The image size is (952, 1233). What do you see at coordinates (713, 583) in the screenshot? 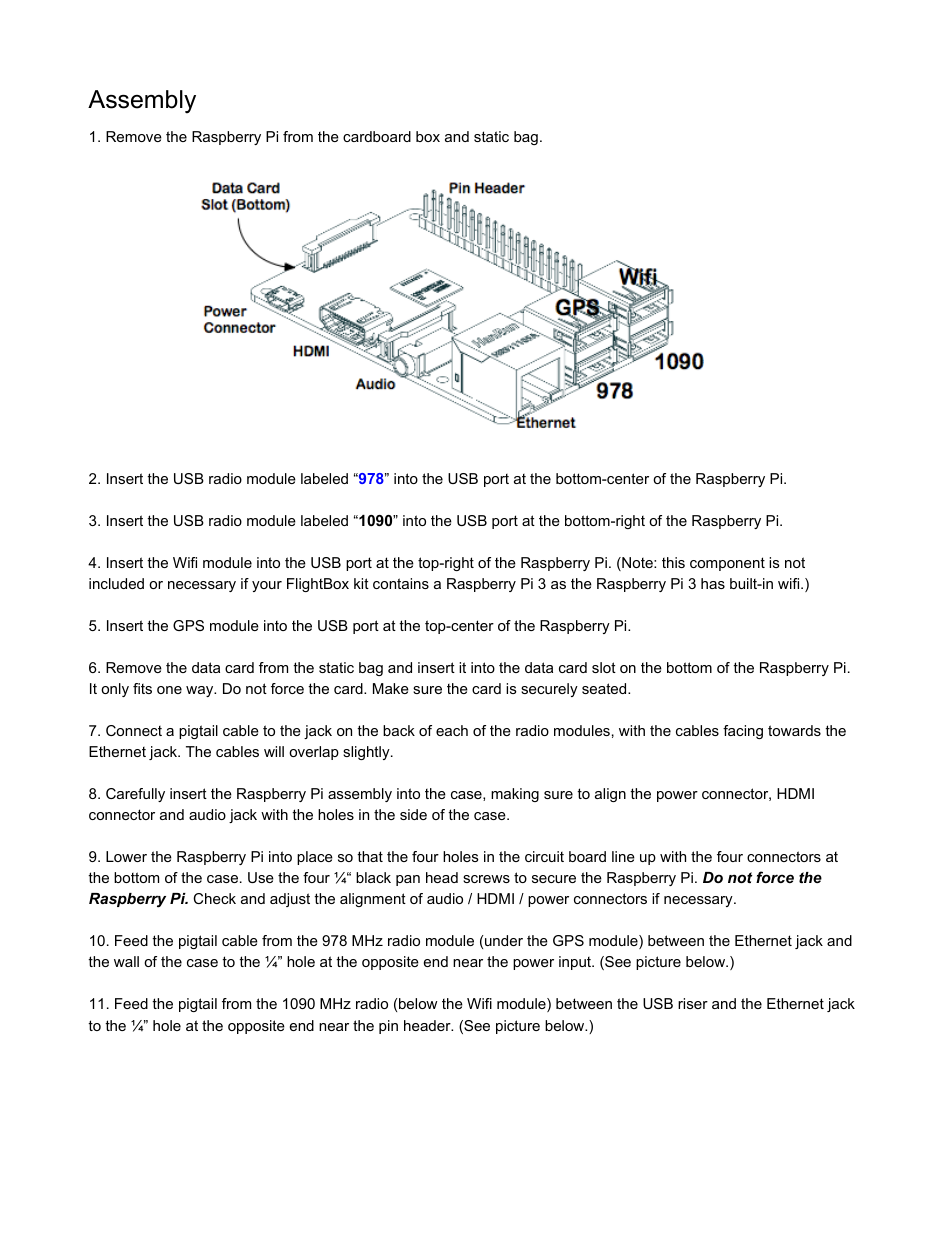
I see `has` at bounding box center [713, 583].
